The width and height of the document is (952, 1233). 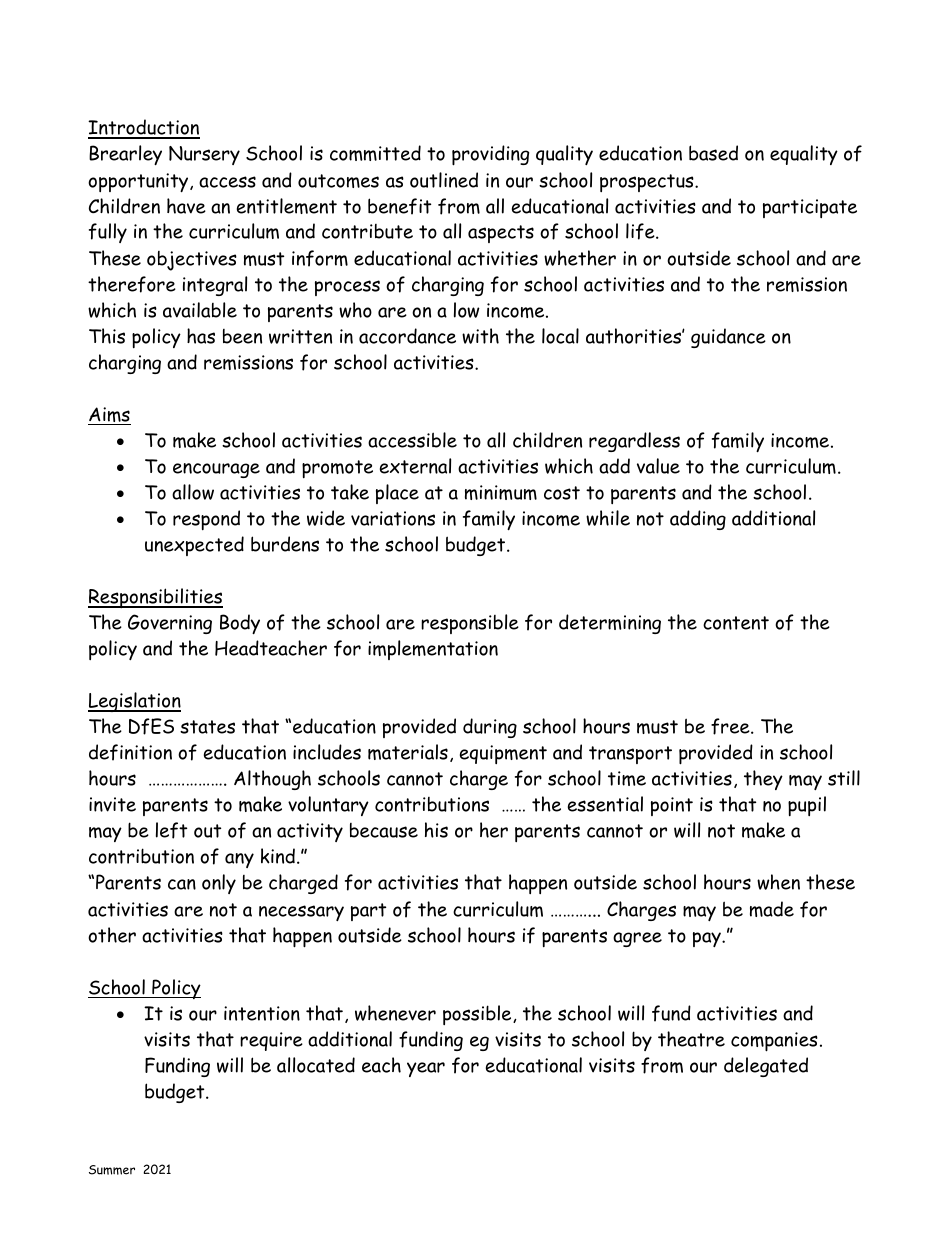 What do you see at coordinates (713, 153) in the document?
I see `based` at bounding box center [713, 153].
